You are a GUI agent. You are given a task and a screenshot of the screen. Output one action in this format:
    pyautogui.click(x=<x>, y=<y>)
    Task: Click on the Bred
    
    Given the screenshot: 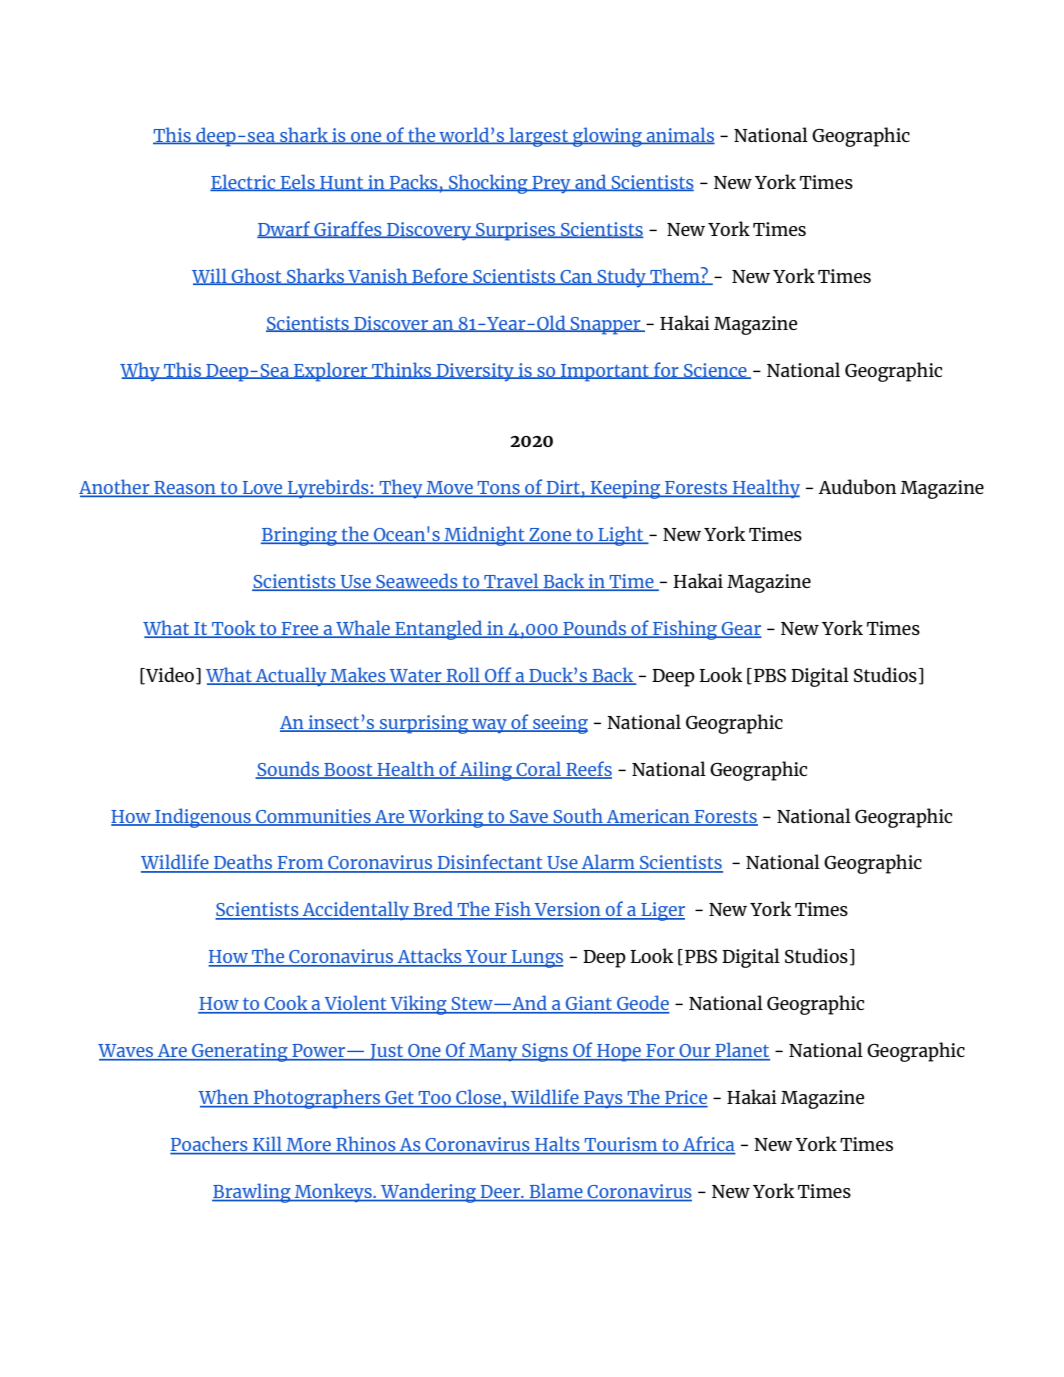 What is the action you would take?
    pyautogui.click(x=433, y=910)
